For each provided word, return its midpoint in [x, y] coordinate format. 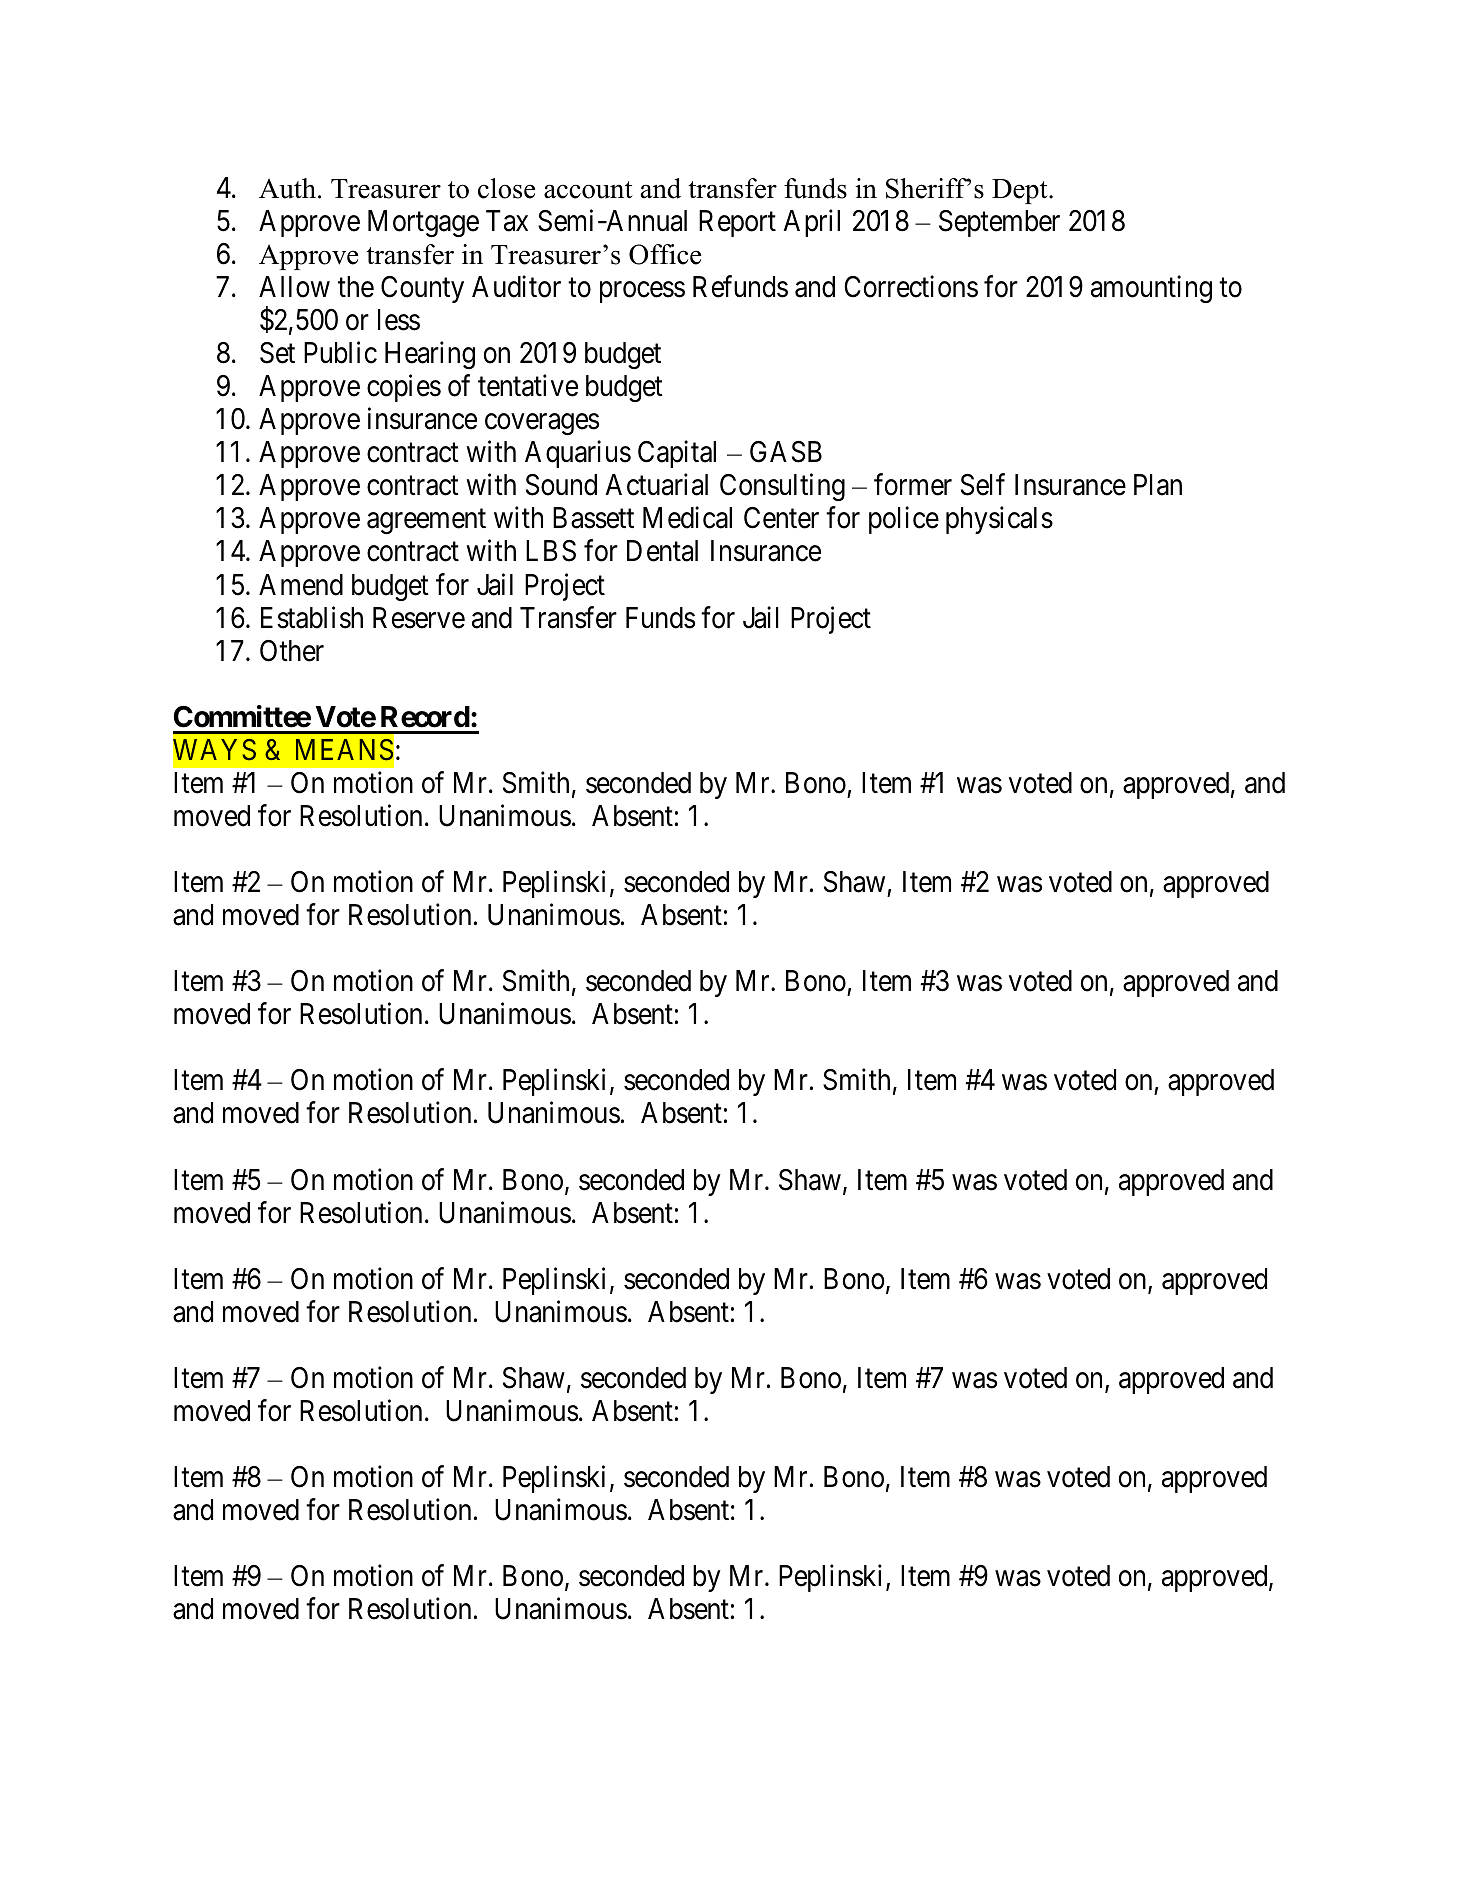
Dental [662, 551]
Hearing [430, 355]
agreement [426, 522]
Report [737, 223]
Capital [677, 454]
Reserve [419, 618]
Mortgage [423, 223]
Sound [561, 485]
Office [665, 254]
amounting [1151, 289]
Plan [1158, 485]
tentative [528, 386]
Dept [1021, 191]
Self [983, 485]
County [422, 289]
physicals [999, 520]
